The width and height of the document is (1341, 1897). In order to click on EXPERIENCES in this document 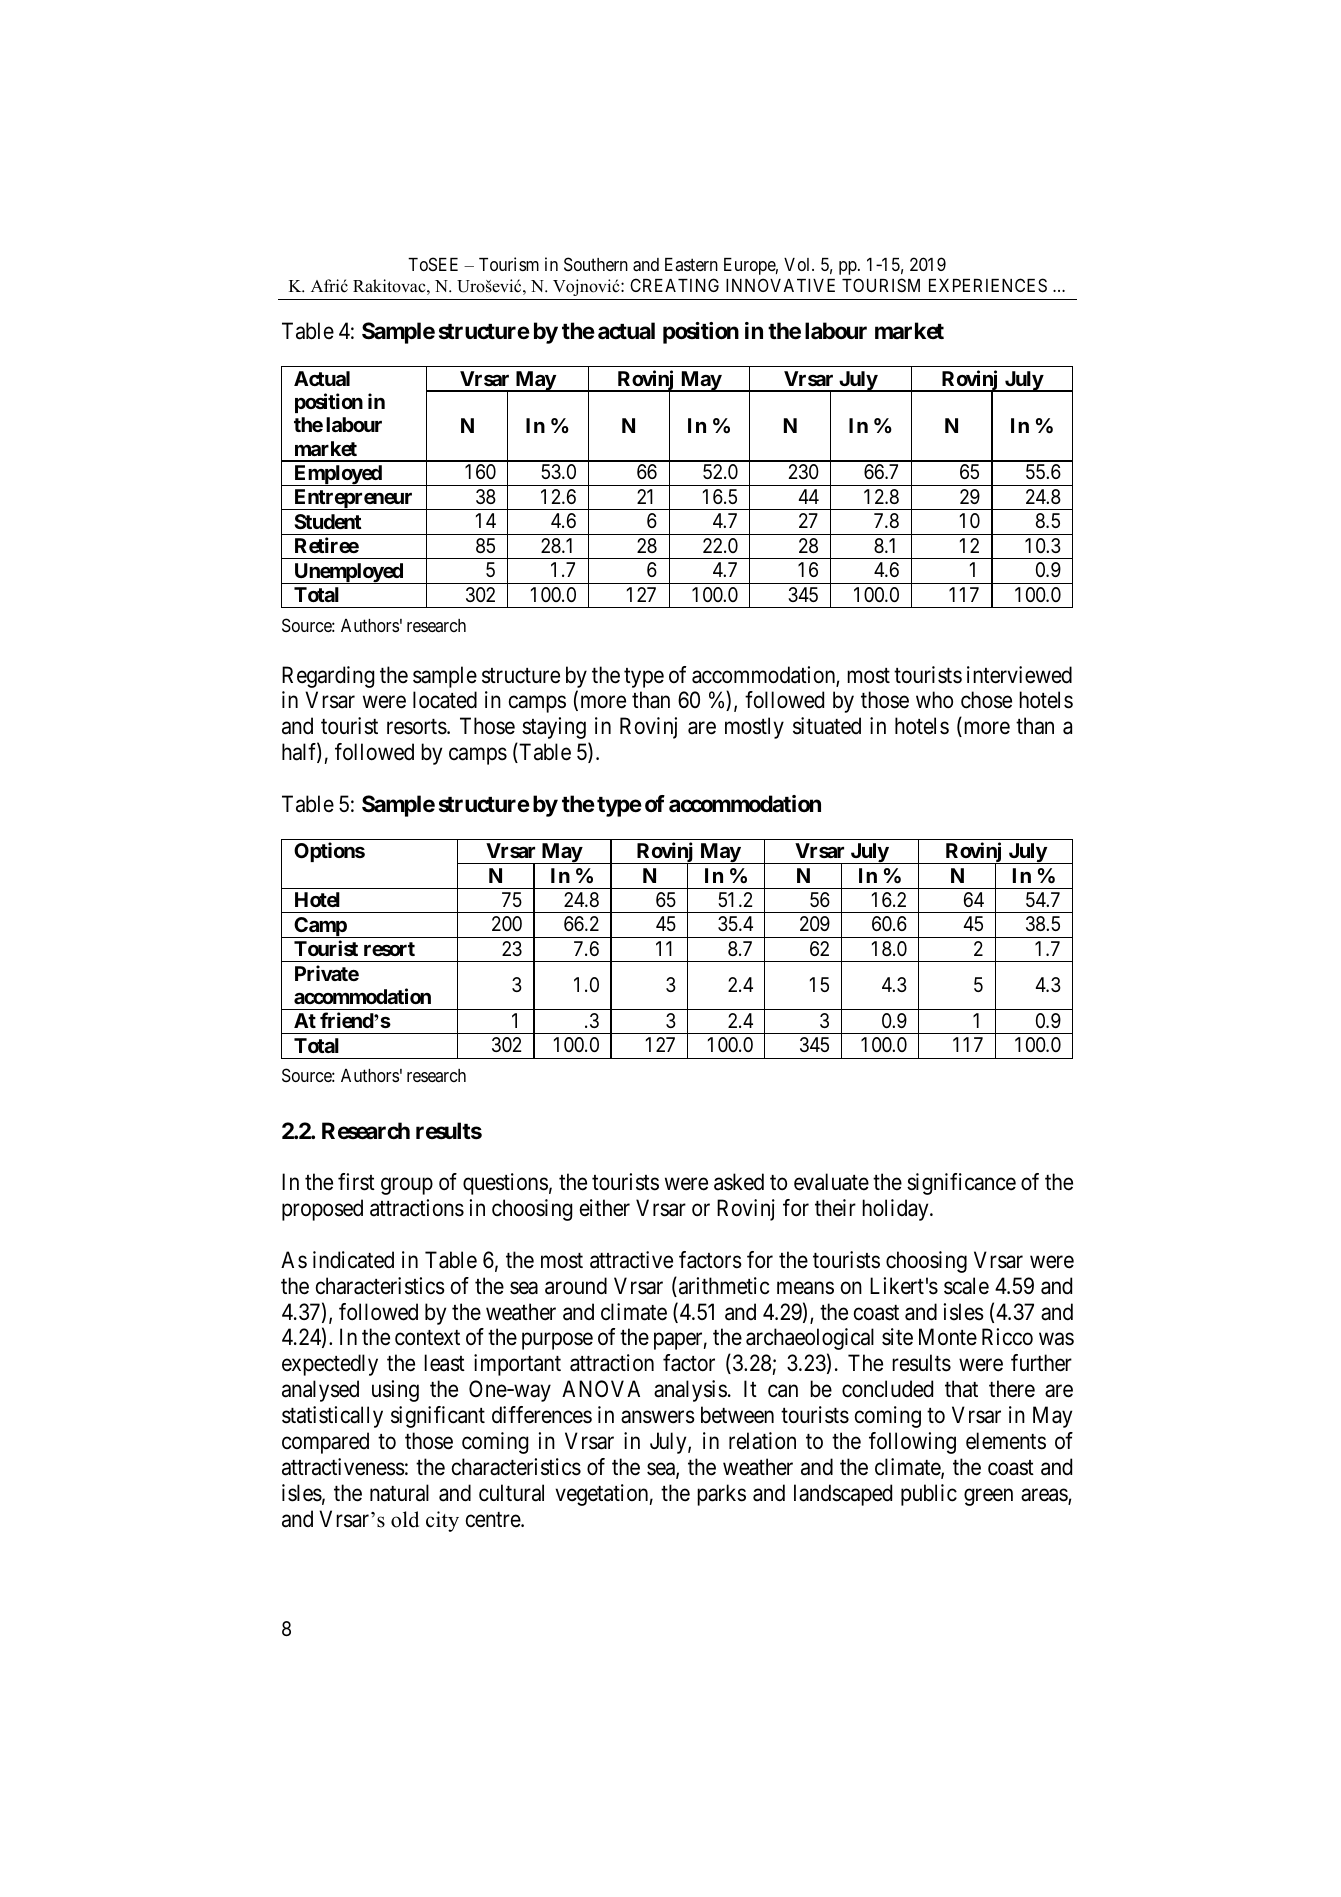, I will do `click(988, 285)`.
